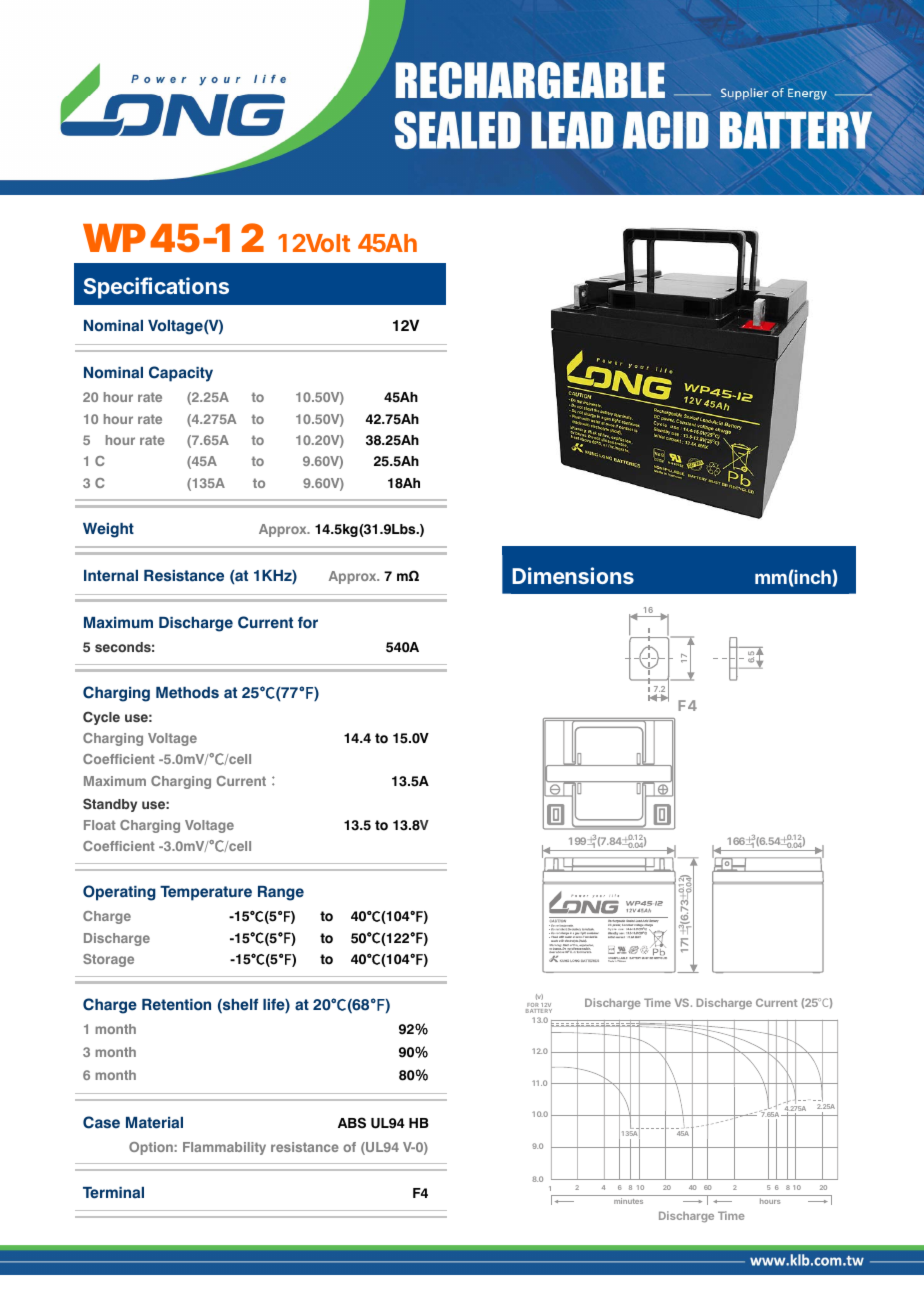 The height and width of the page is (1308, 924). Describe the element at coordinates (156, 288) in the page. I see `Specifications` at that location.
